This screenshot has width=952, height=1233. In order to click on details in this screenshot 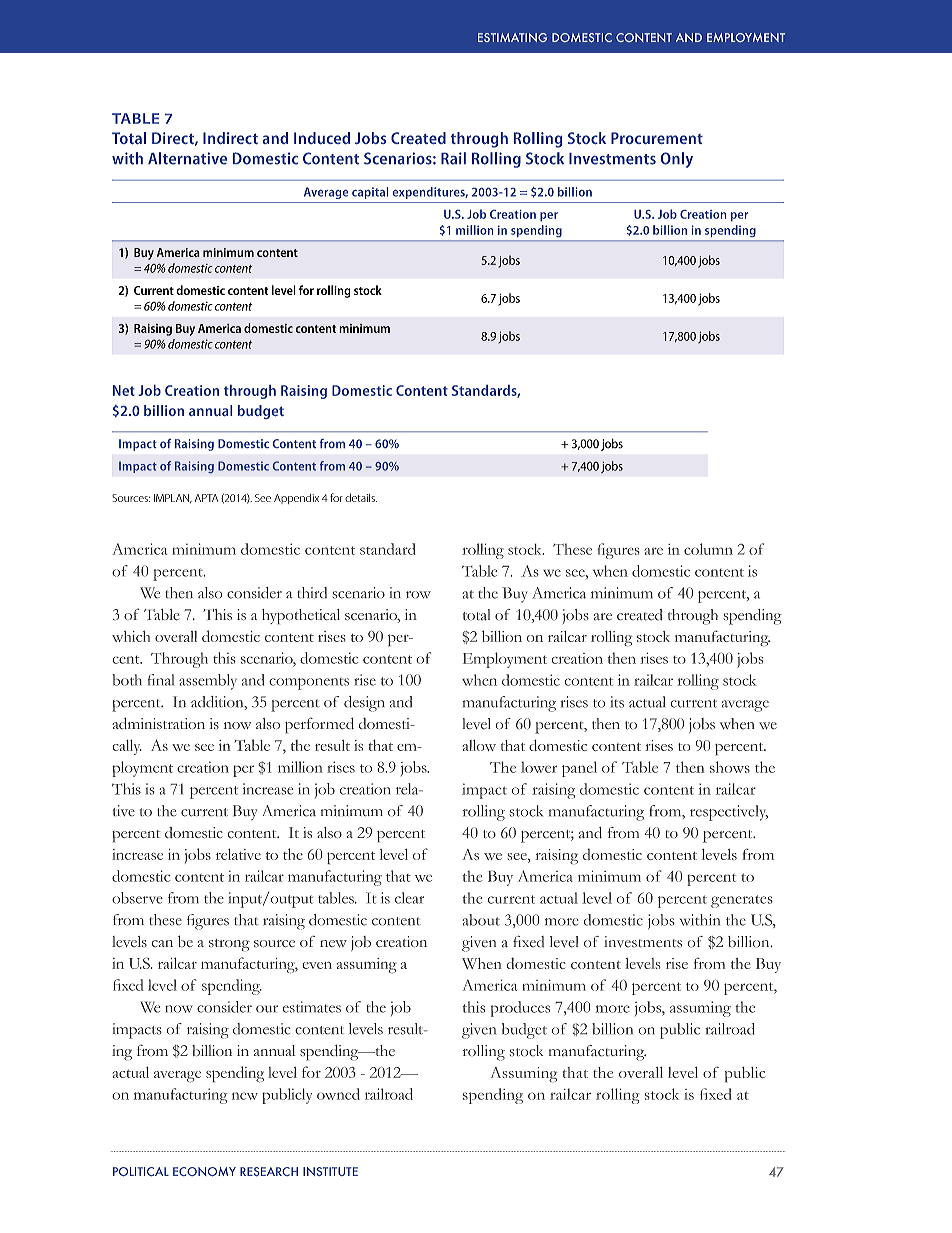, I will do `click(361, 498)`.
